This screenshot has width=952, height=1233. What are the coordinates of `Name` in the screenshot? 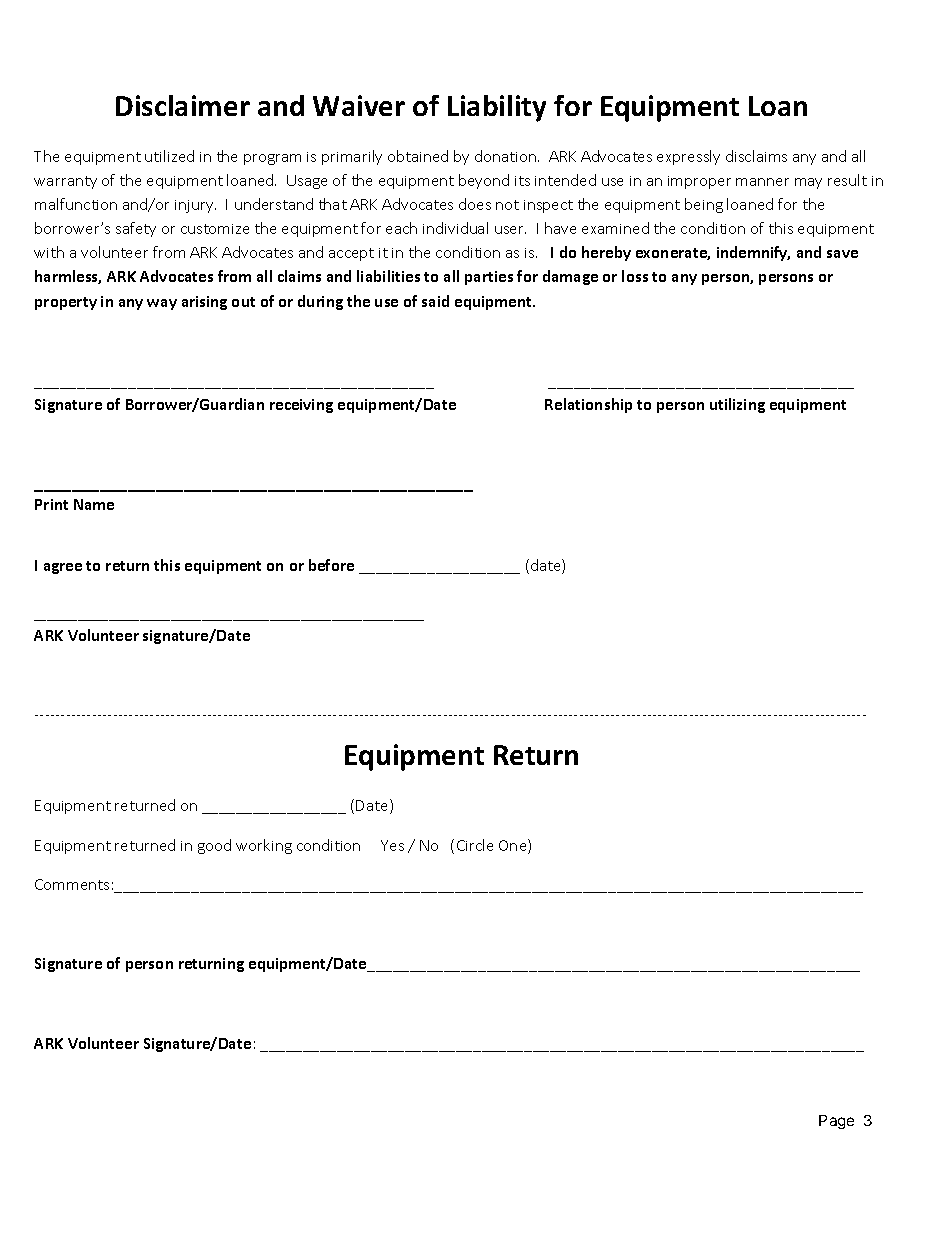 It's located at (94, 504).
